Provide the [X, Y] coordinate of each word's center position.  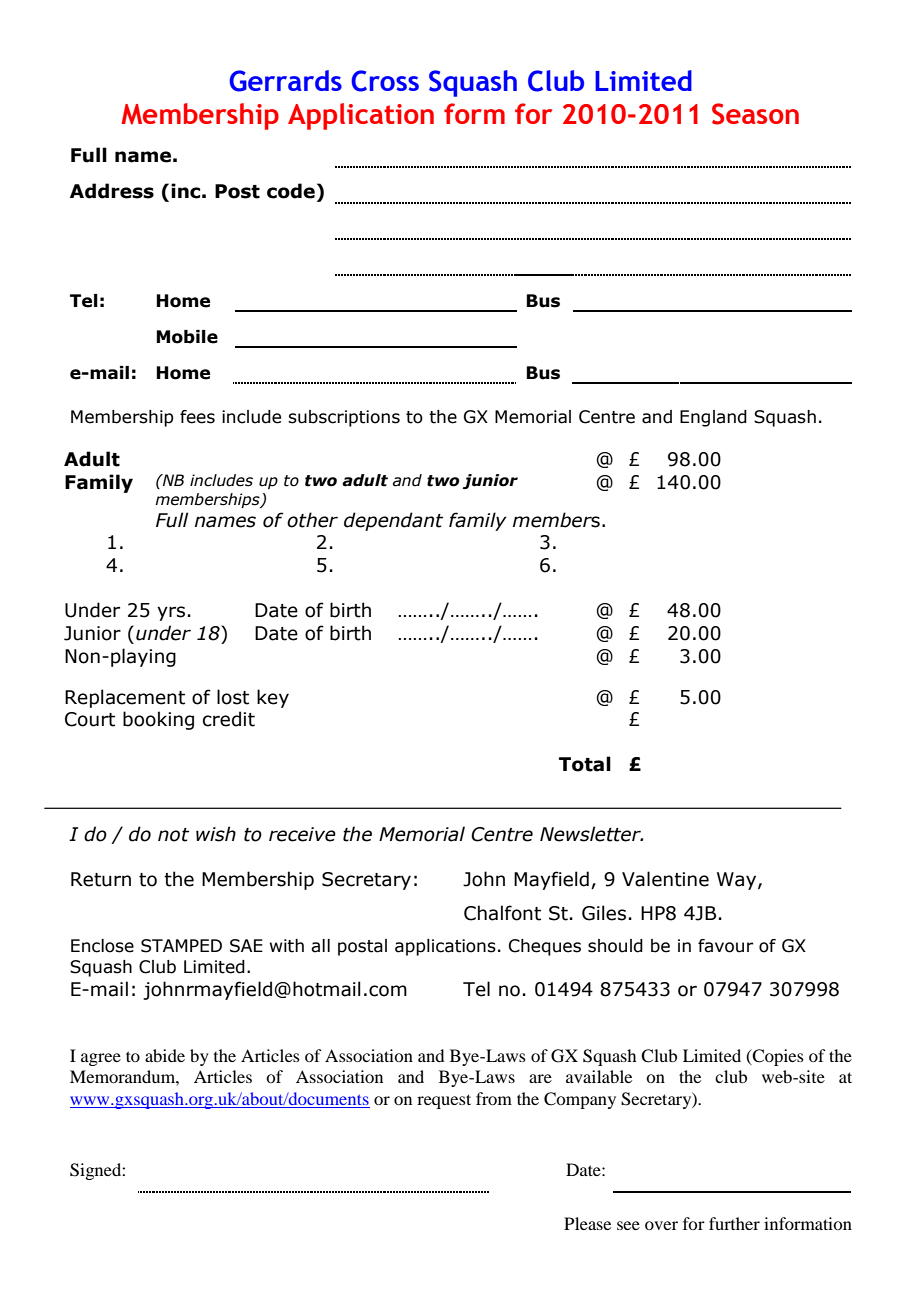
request [444, 1101]
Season [755, 114]
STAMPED [181, 946]
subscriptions [344, 418]
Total [585, 764]
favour [725, 946]
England [713, 418]
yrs [171, 613]
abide [165, 1055]
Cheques [545, 947]
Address [112, 191]
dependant [393, 521]
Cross [385, 81]
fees [197, 417]
